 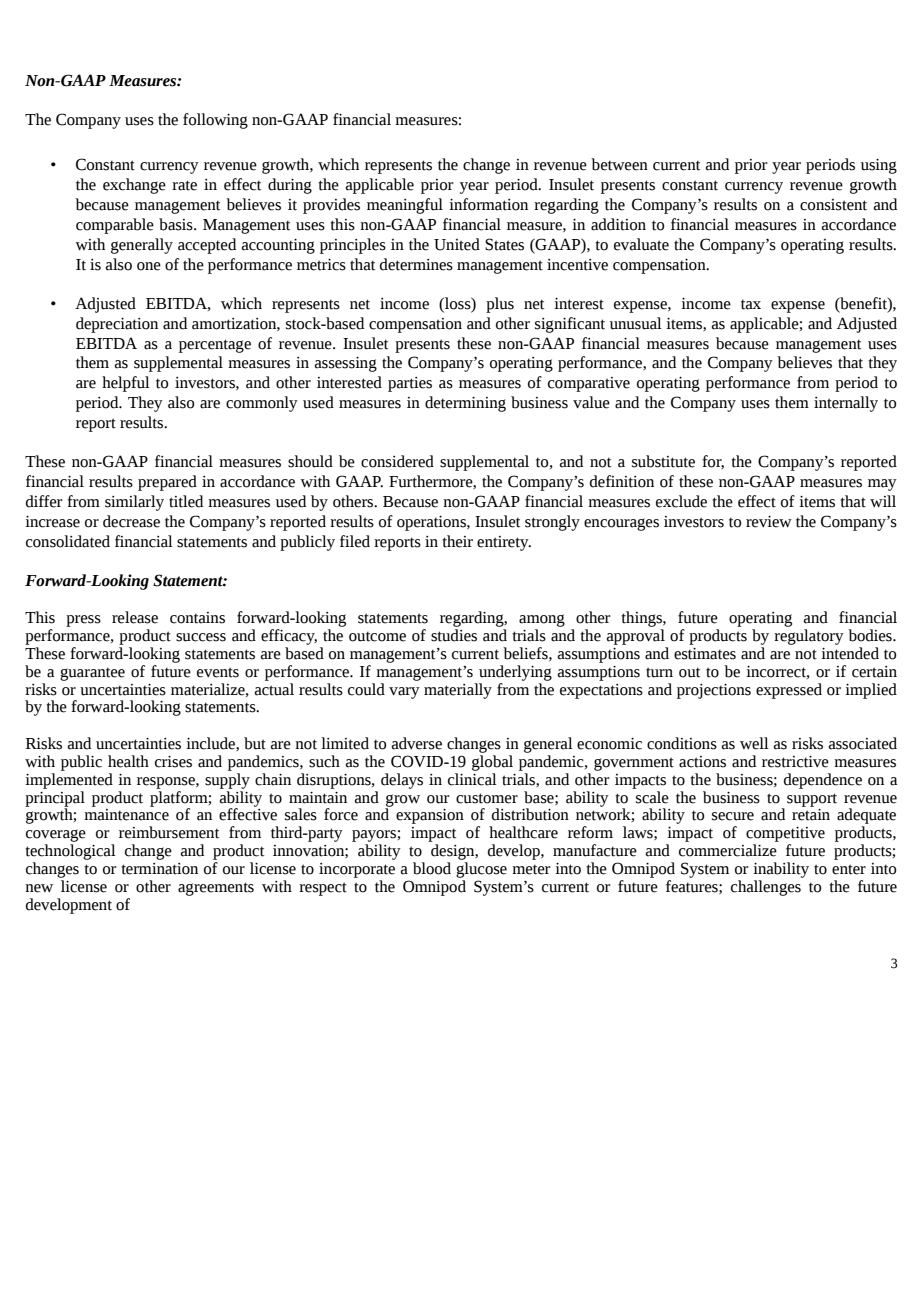 What do you see at coordinates (92, 674) in the screenshot?
I see `guarantee` at bounding box center [92, 674].
